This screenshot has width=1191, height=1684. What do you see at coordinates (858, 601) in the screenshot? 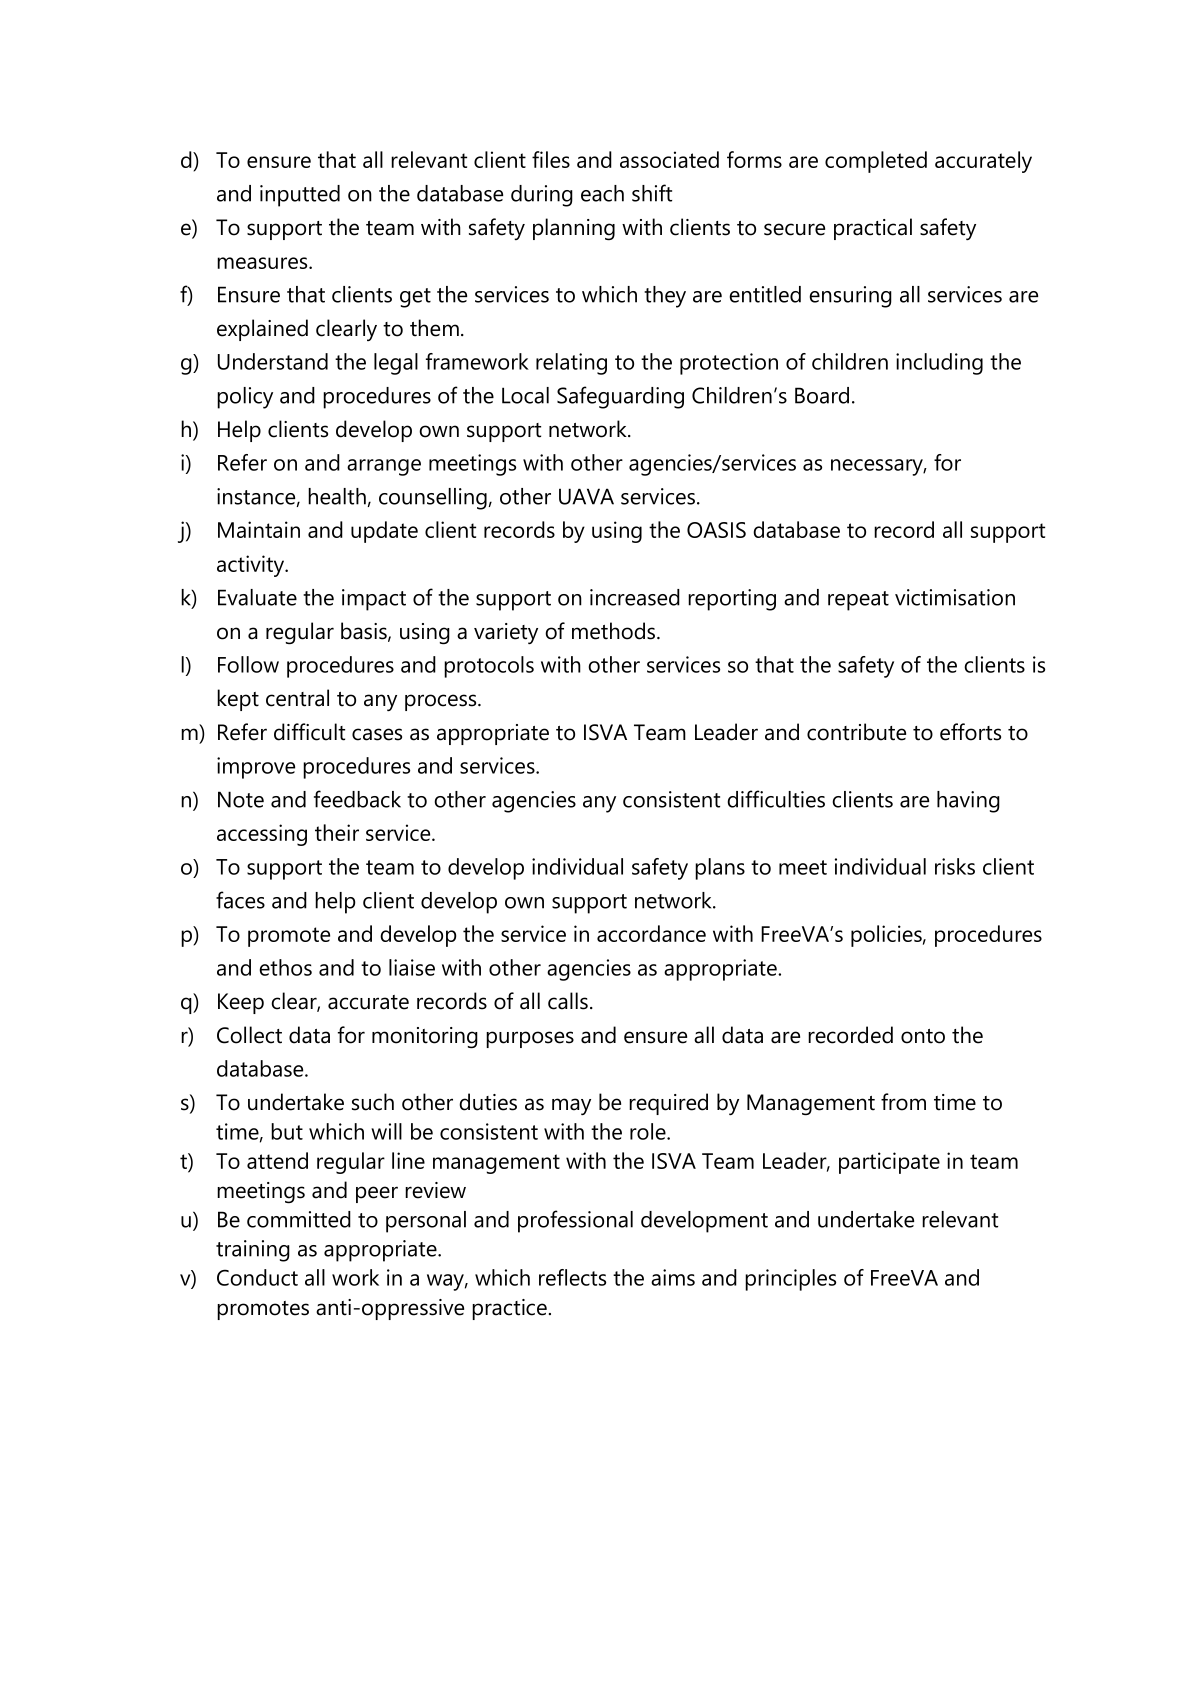
I see `repeat` at bounding box center [858, 601].
